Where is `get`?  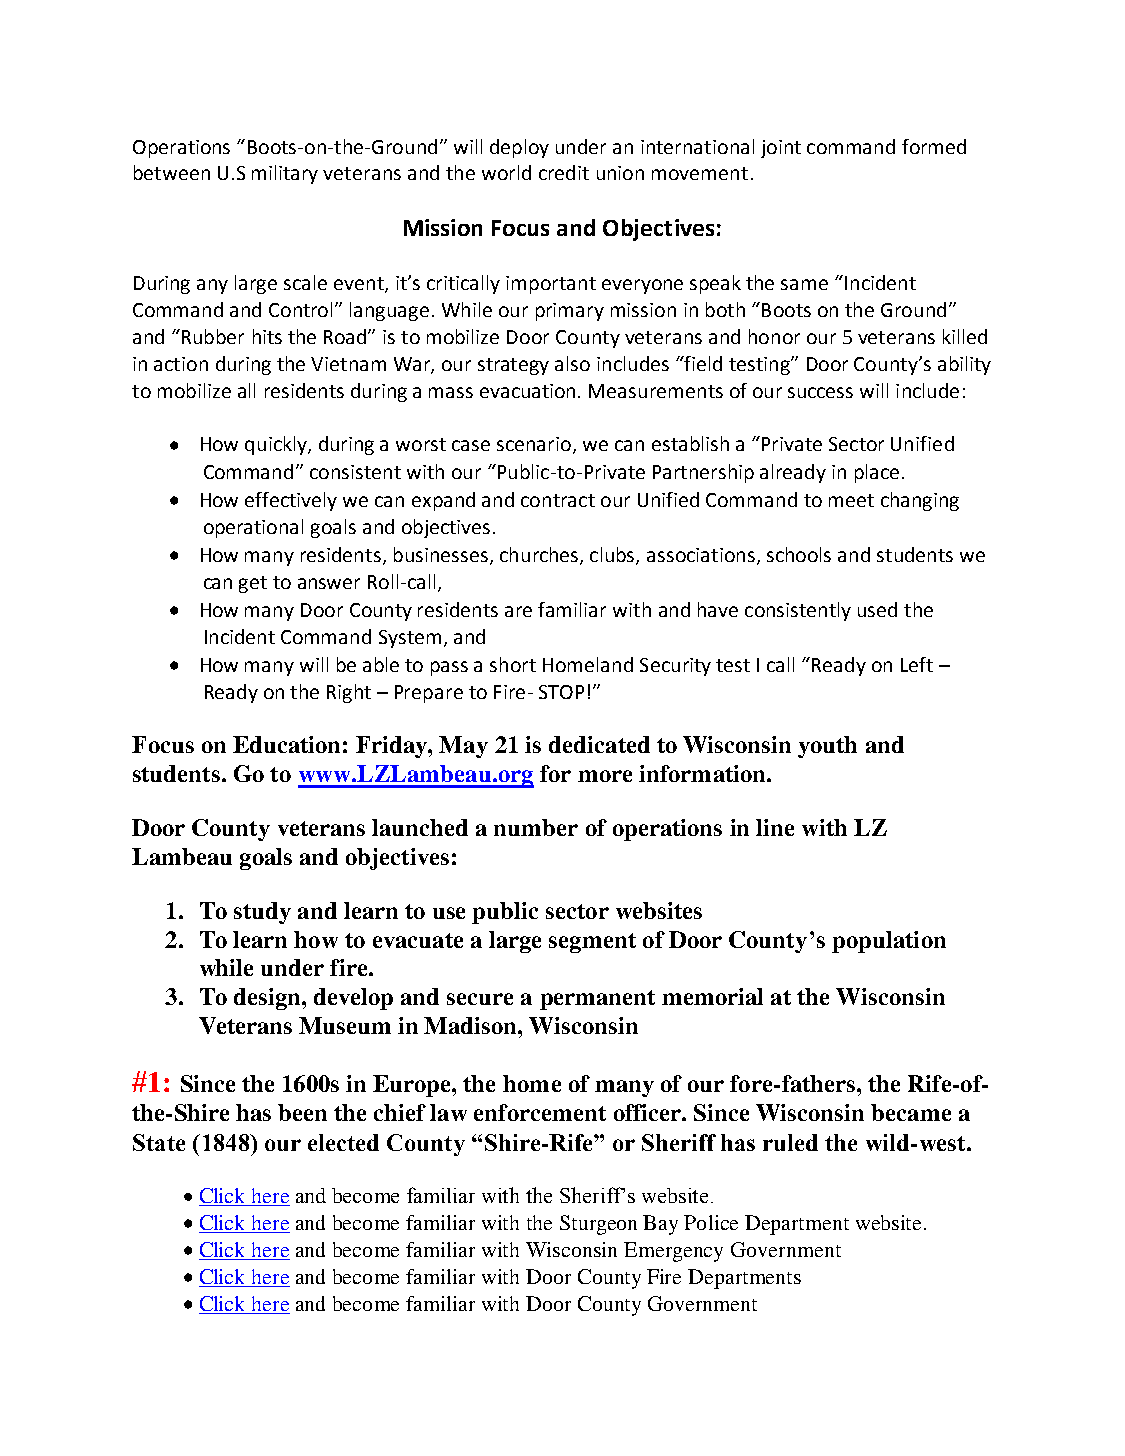
get is located at coordinates (253, 584).
